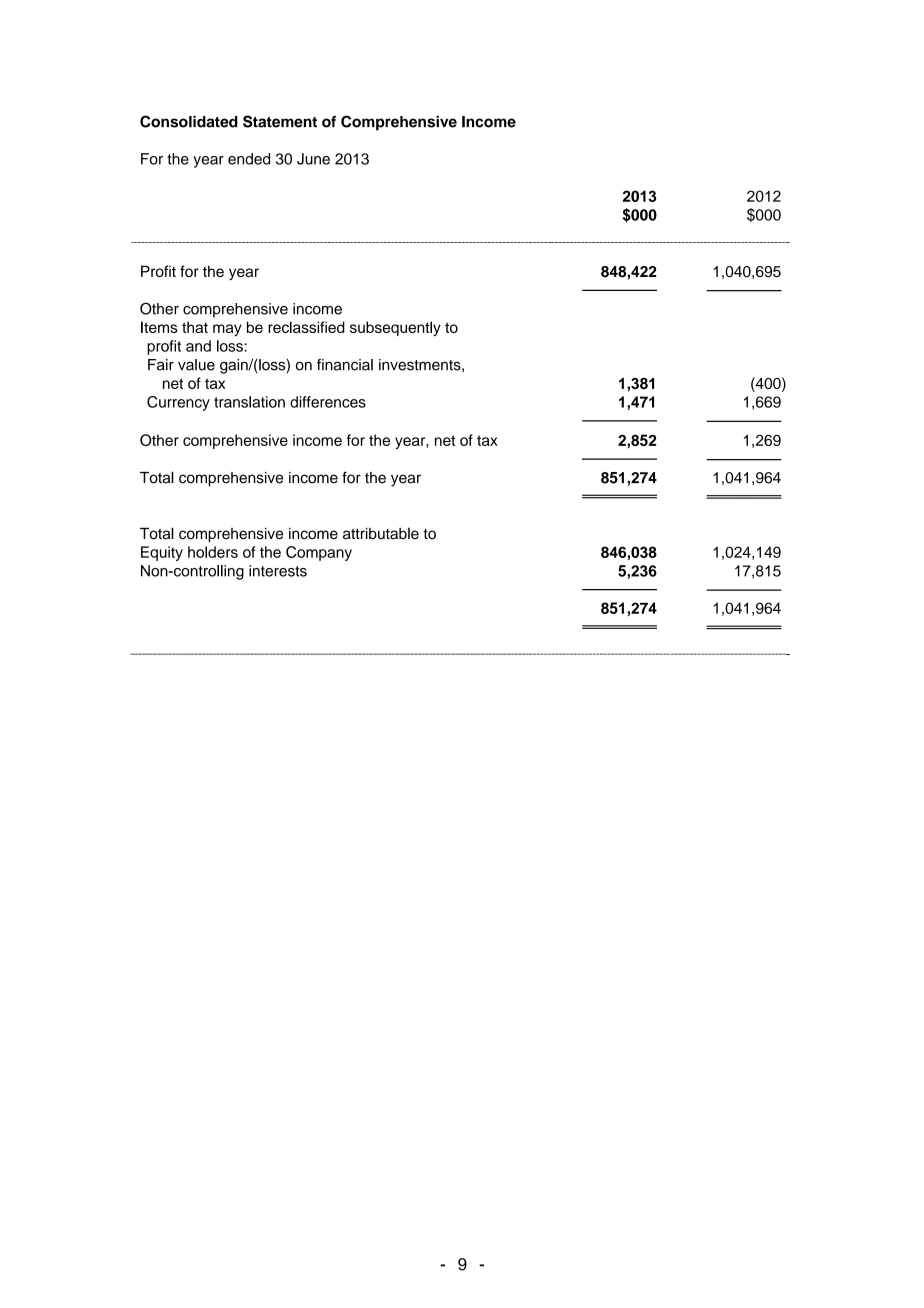 This image has height=1308, width=924. I want to click on Currency, so click(178, 403).
